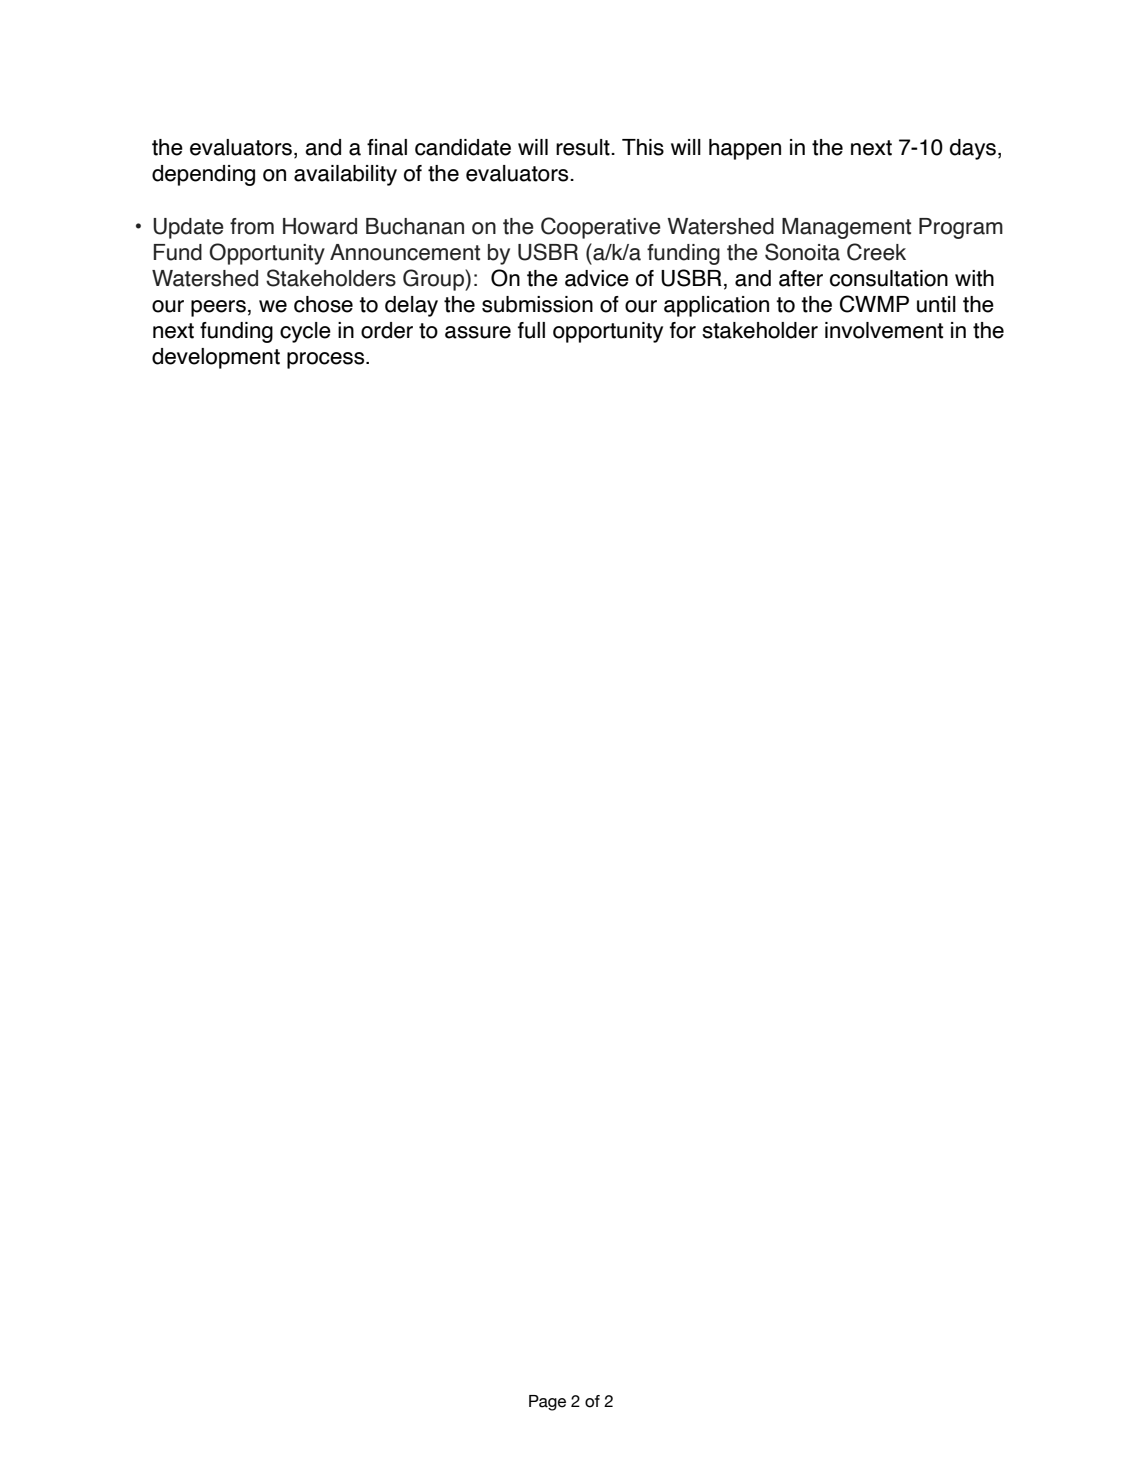 The width and height of the screenshot is (1142, 1478). Describe the element at coordinates (547, 1403) in the screenshot. I see `Page` at that location.
